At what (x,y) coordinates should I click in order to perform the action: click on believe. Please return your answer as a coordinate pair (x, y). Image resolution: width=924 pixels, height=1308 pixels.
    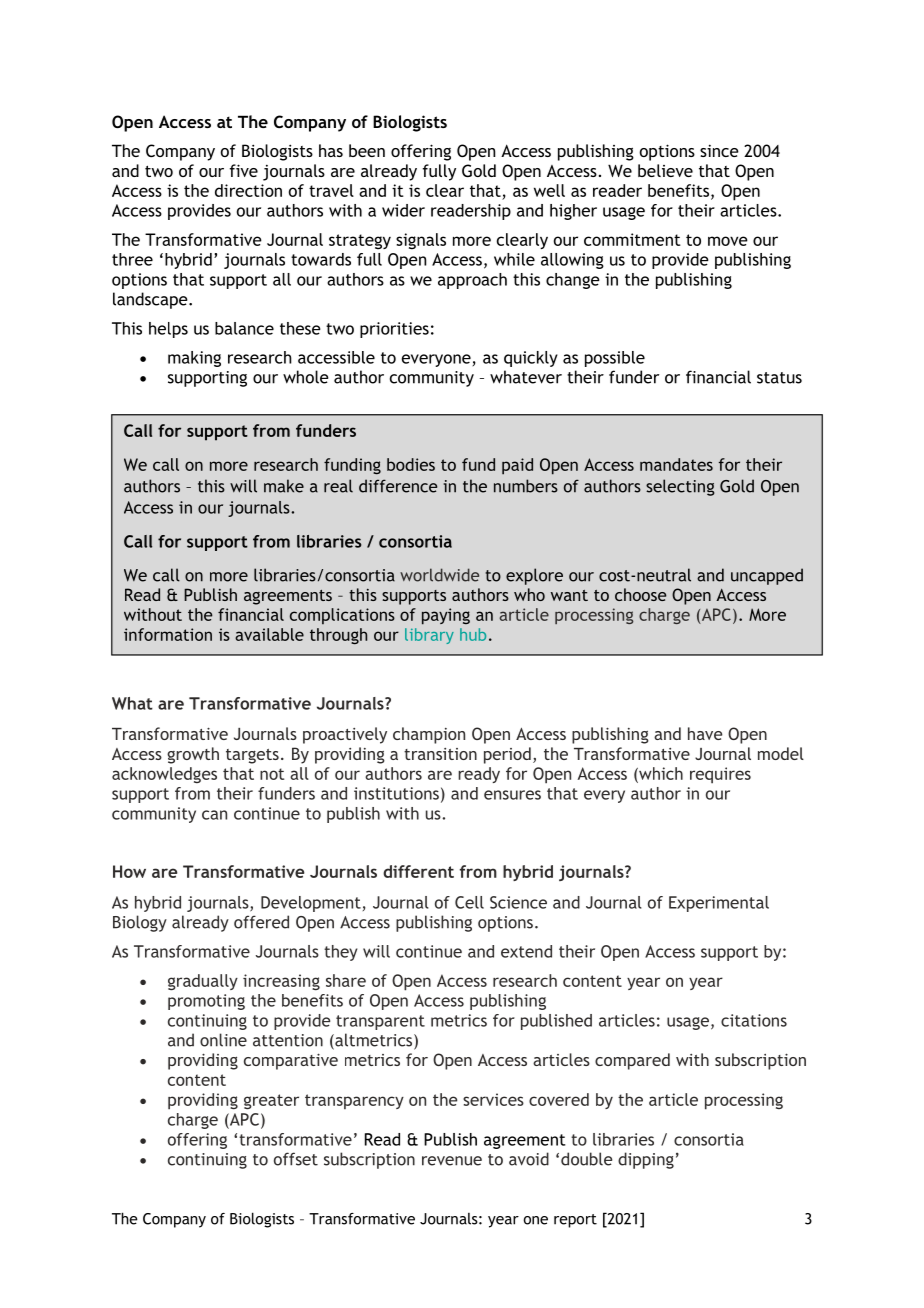
    Looking at the image, I should click on (665, 170).
